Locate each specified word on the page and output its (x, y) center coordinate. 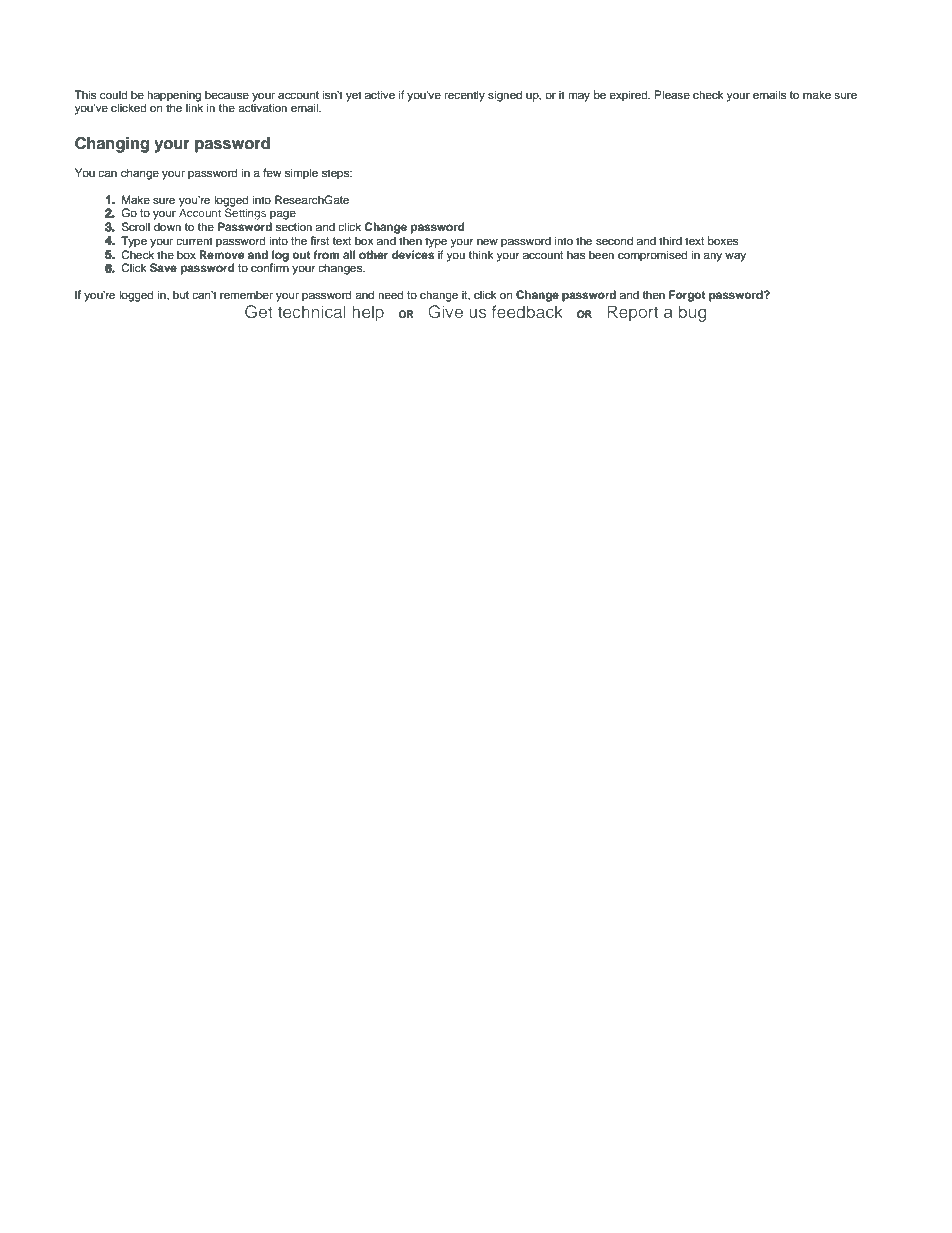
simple (301, 174)
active (380, 94)
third (670, 240)
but (181, 294)
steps (337, 174)
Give (445, 311)
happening (174, 97)
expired (629, 96)
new (487, 241)
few (272, 172)
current (194, 241)
